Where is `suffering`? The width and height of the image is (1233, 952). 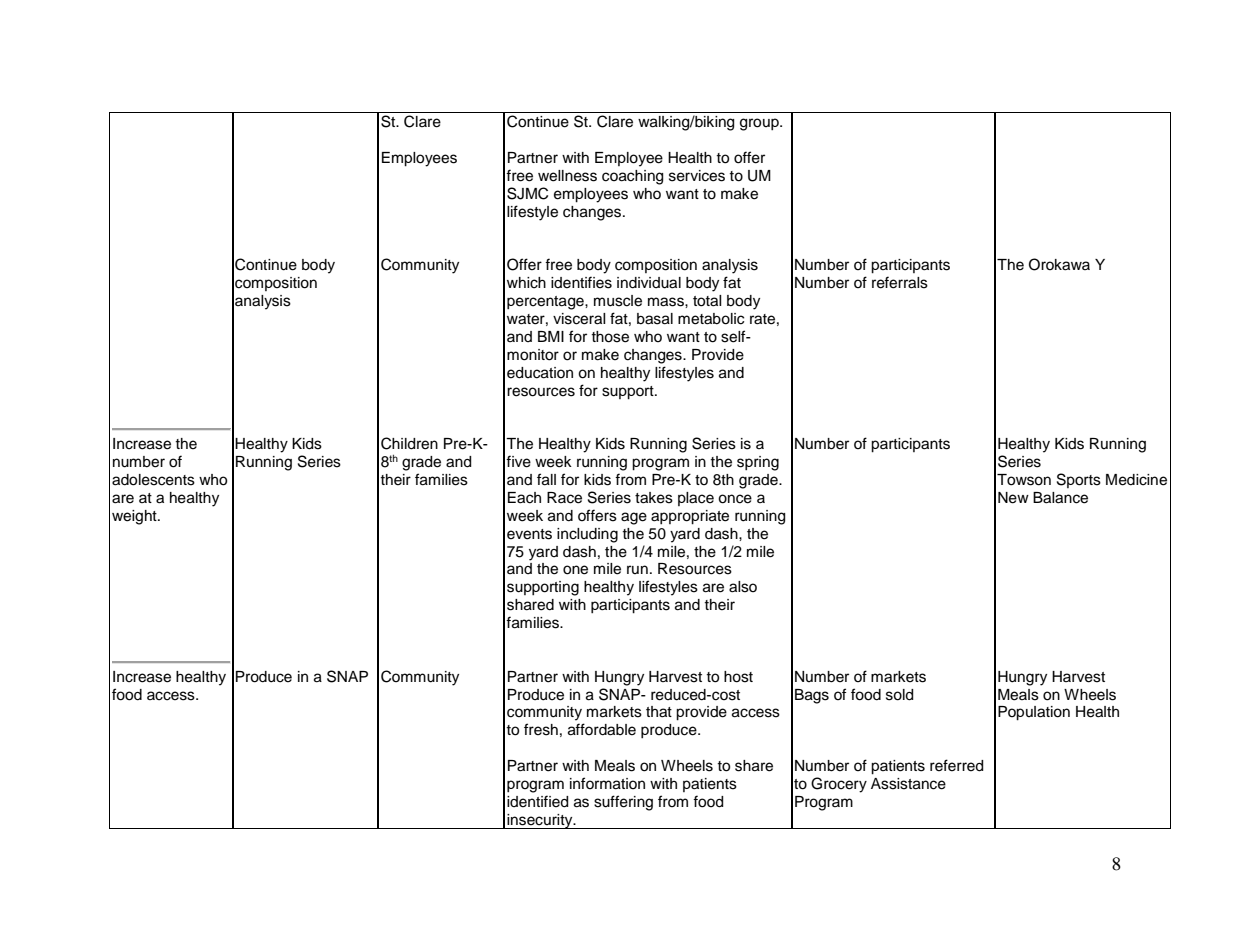
suffering is located at coordinates (623, 803).
